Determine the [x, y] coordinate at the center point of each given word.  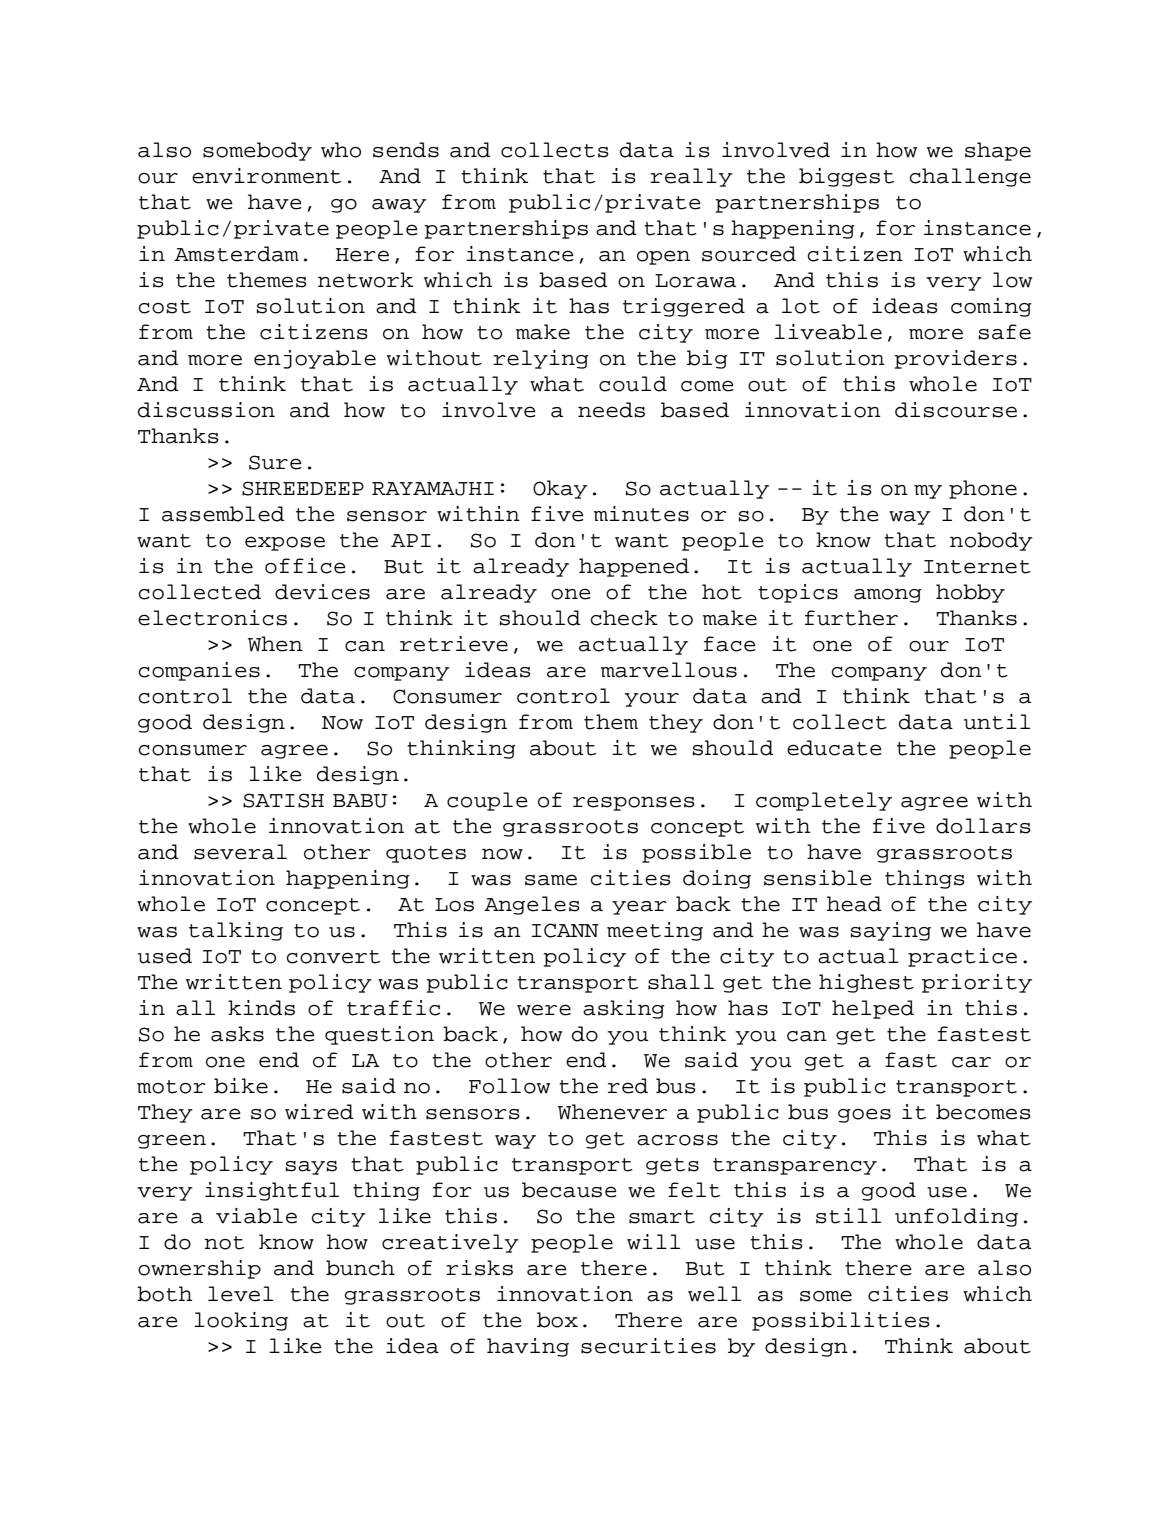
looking [241, 1321]
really [691, 177]
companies [199, 671]
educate [834, 748]
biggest [846, 177]
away [399, 206]
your [651, 700]
